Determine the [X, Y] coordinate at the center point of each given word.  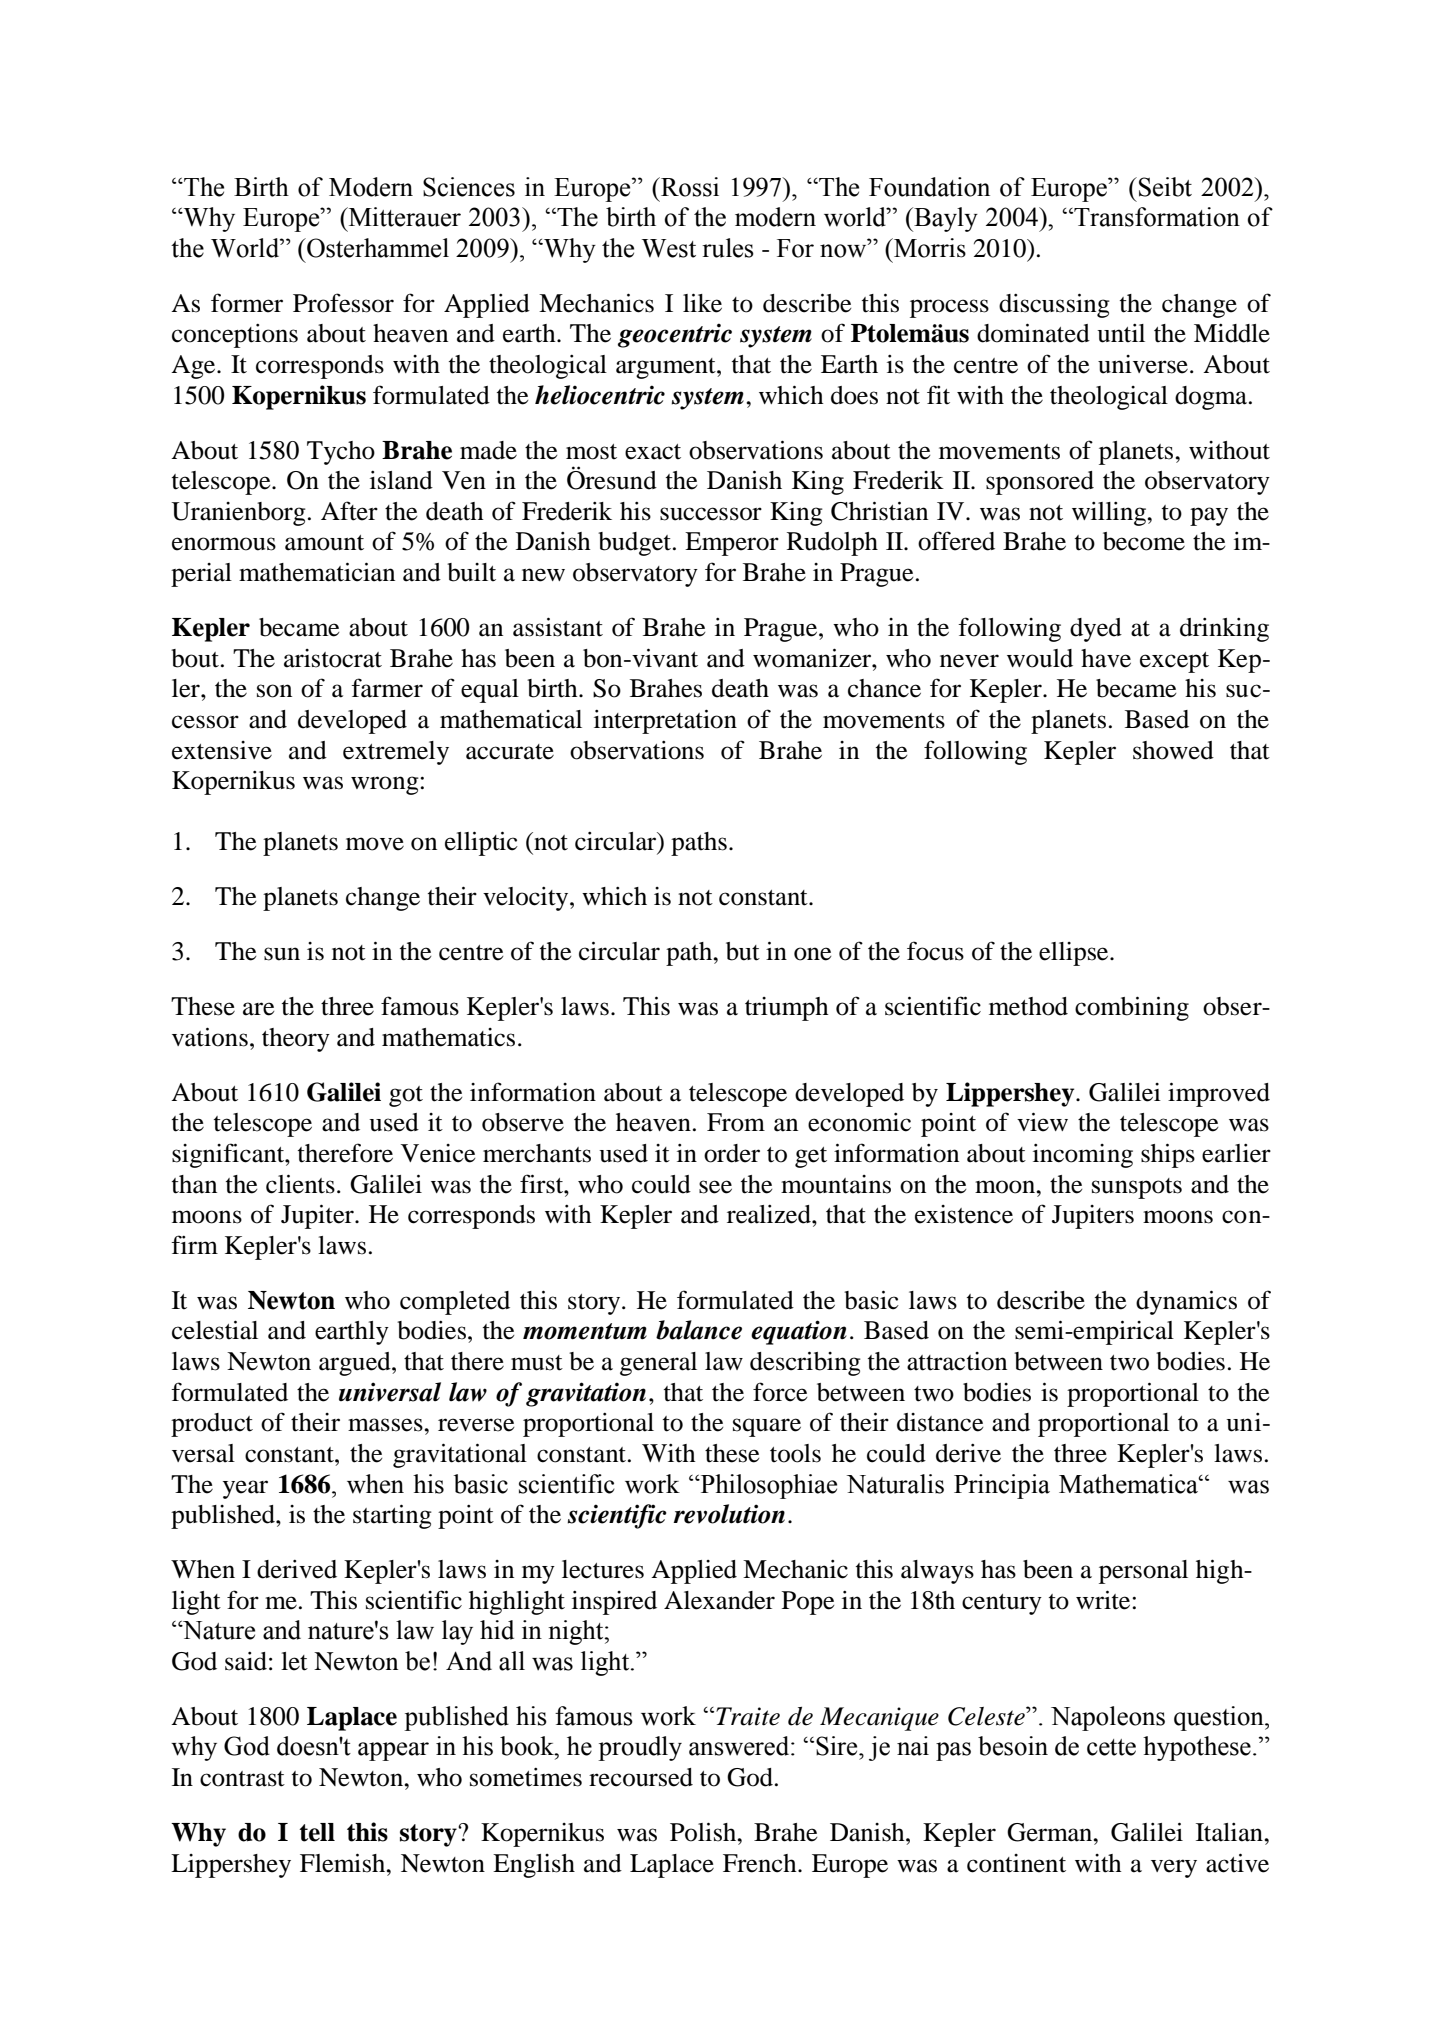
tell [317, 1832]
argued [356, 1364]
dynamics [1186, 1302]
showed [1173, 750]
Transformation [1156, 217]
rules [728, 248]
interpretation [665, 721]
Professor [343, 303]
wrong [386, 785]
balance [699, 1330]
